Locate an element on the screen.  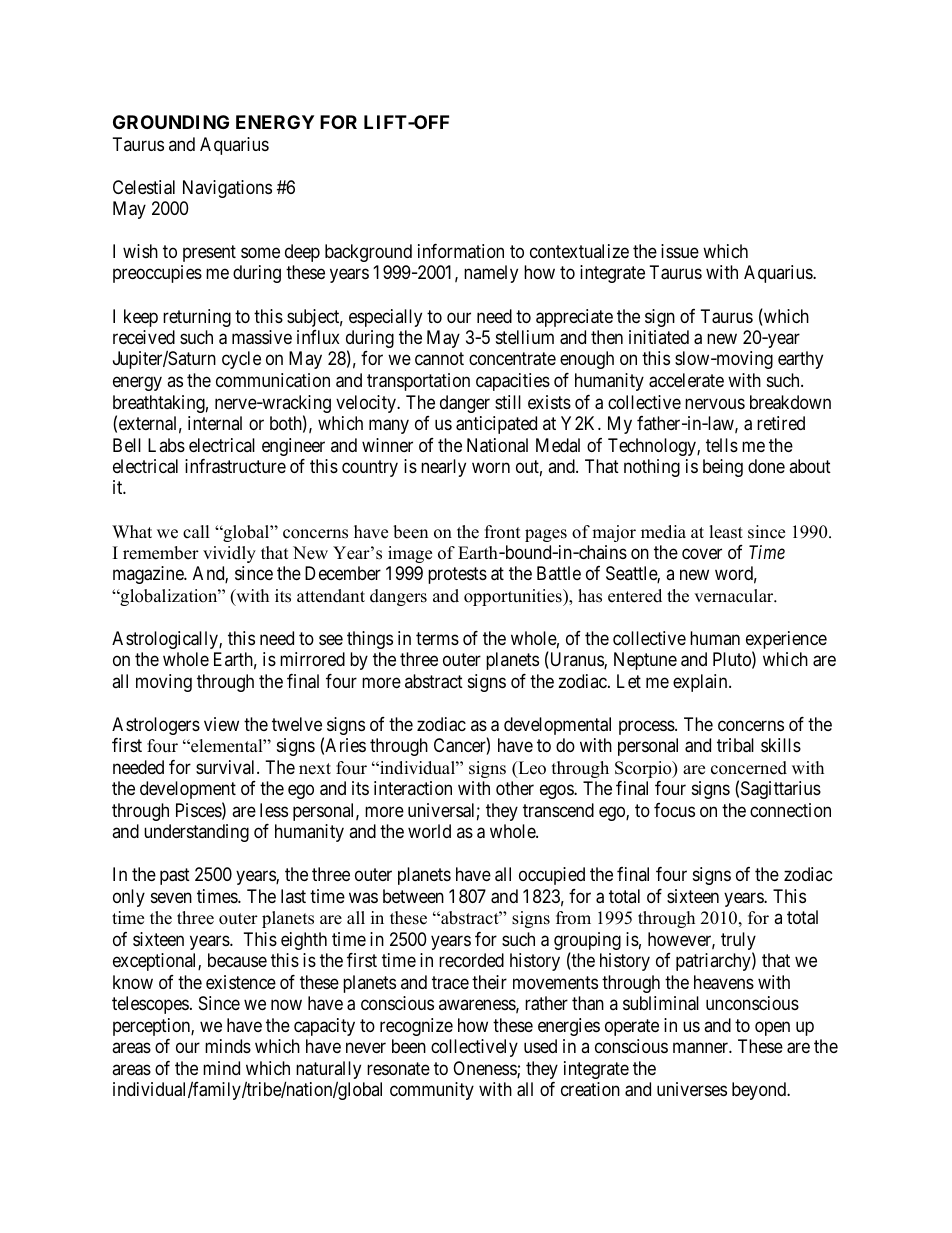
protests is located at coordinates (457, 576).
